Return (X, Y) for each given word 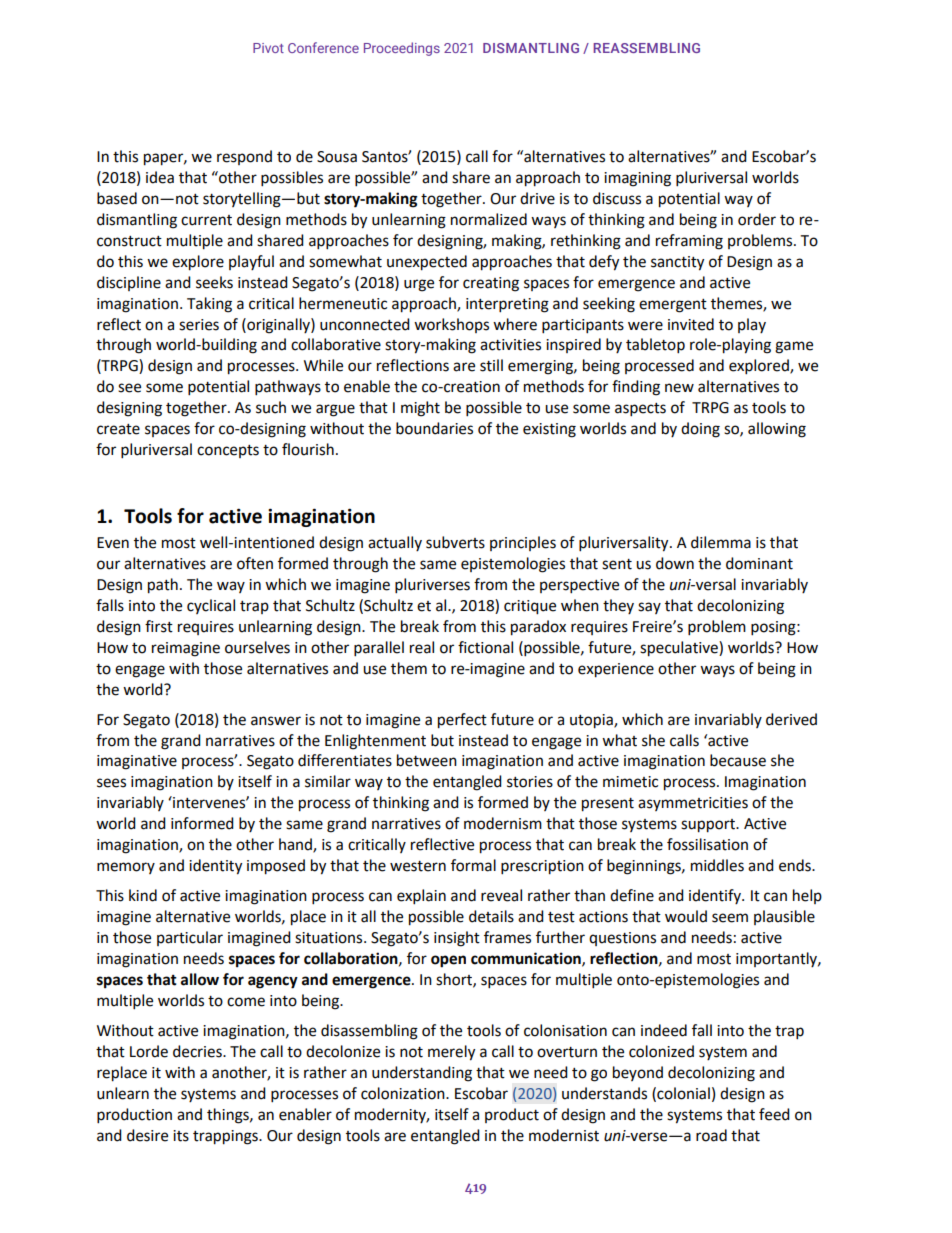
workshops (451, 325)
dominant (759, 563)
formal (473, 865)
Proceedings (402, 49)
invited (691, 324)
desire (147, 1135)
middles (717, 865)
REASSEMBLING (646, 48)
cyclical (211, 606)
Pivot (268, 48)
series (199, 325)
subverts (455, 542)
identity (215, 867)
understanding (422, 1074)
